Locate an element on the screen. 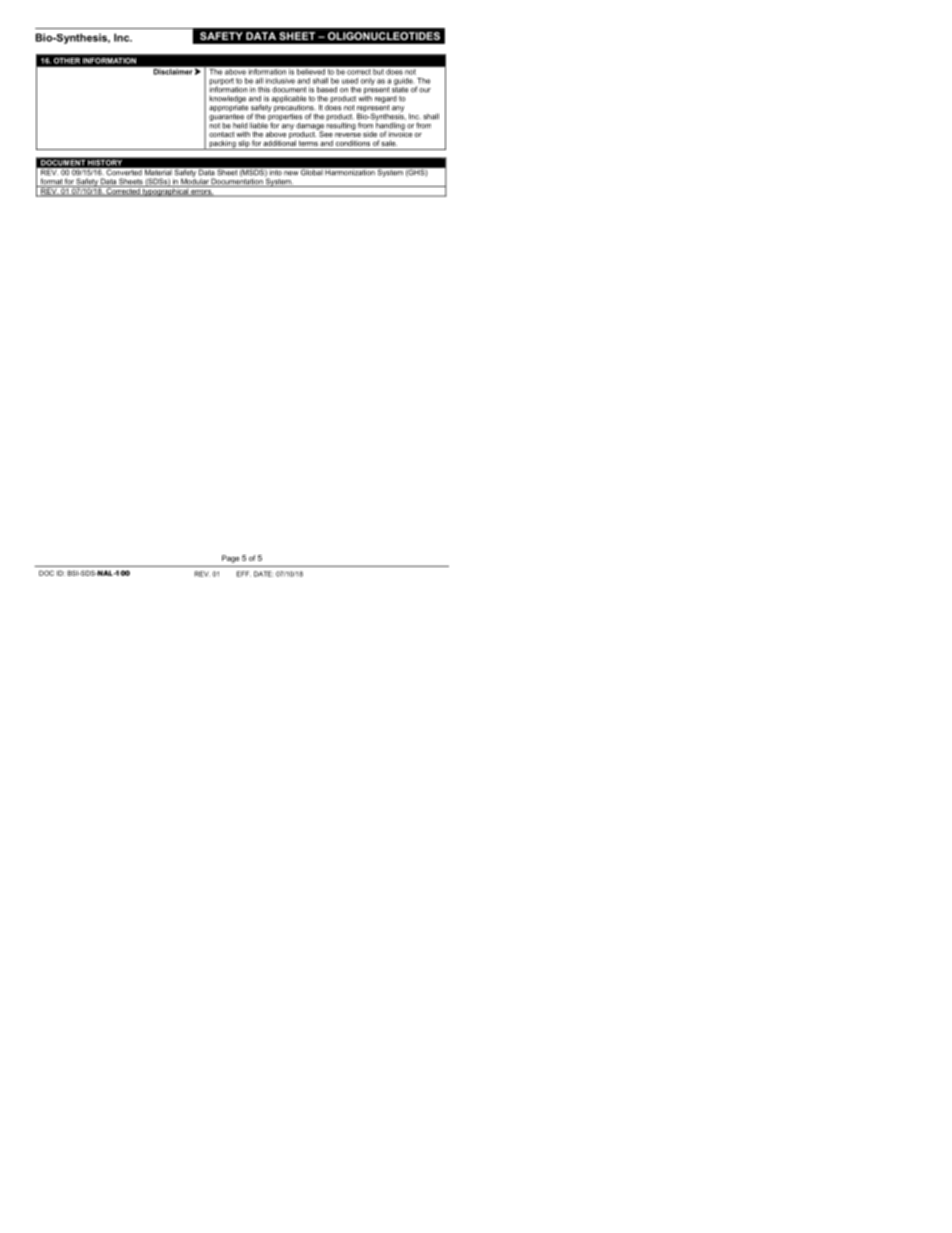 The image size is (952, 1233). contact is located at coordinates (221, 134).
